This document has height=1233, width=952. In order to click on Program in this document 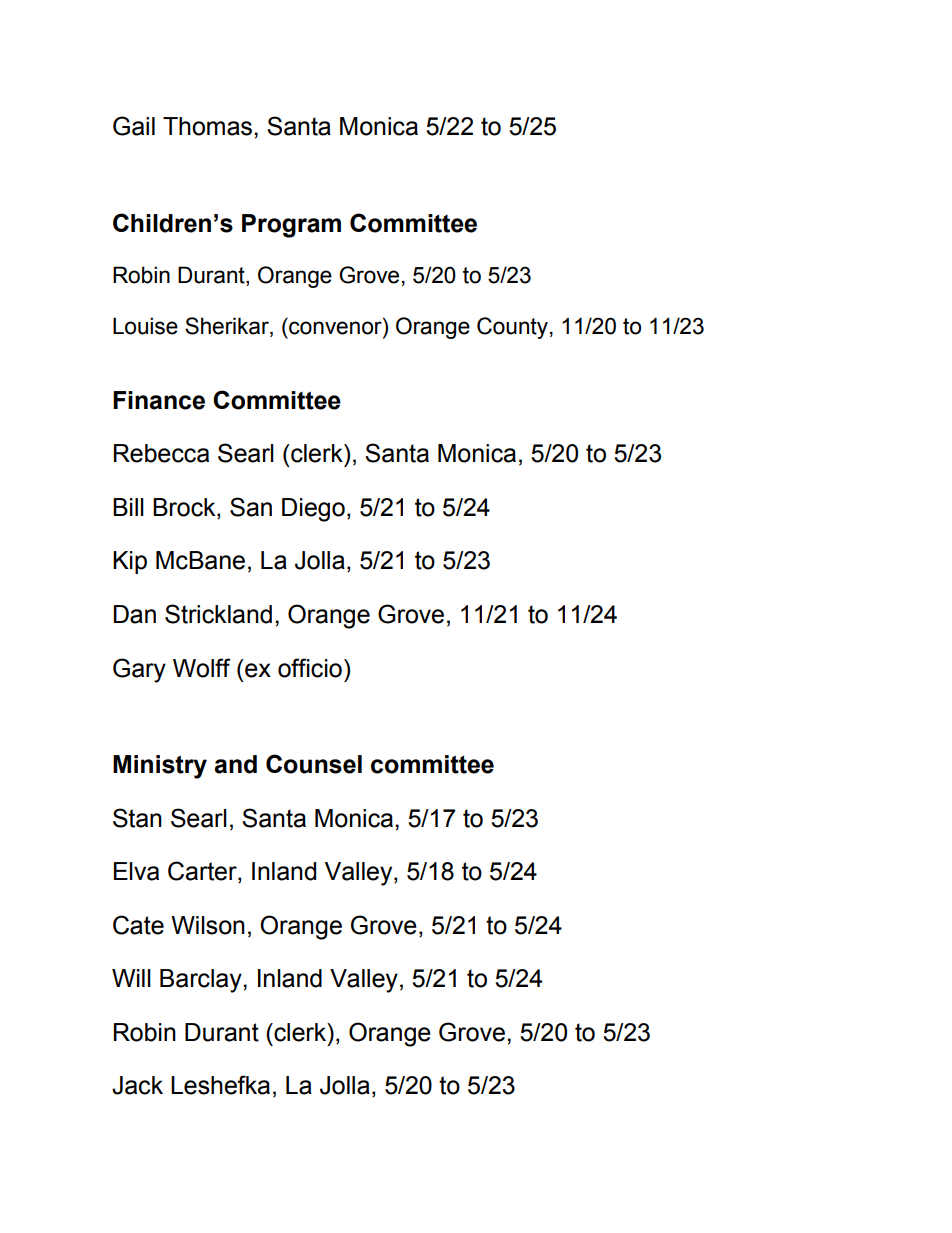, I will do `click(291, 226)`.
